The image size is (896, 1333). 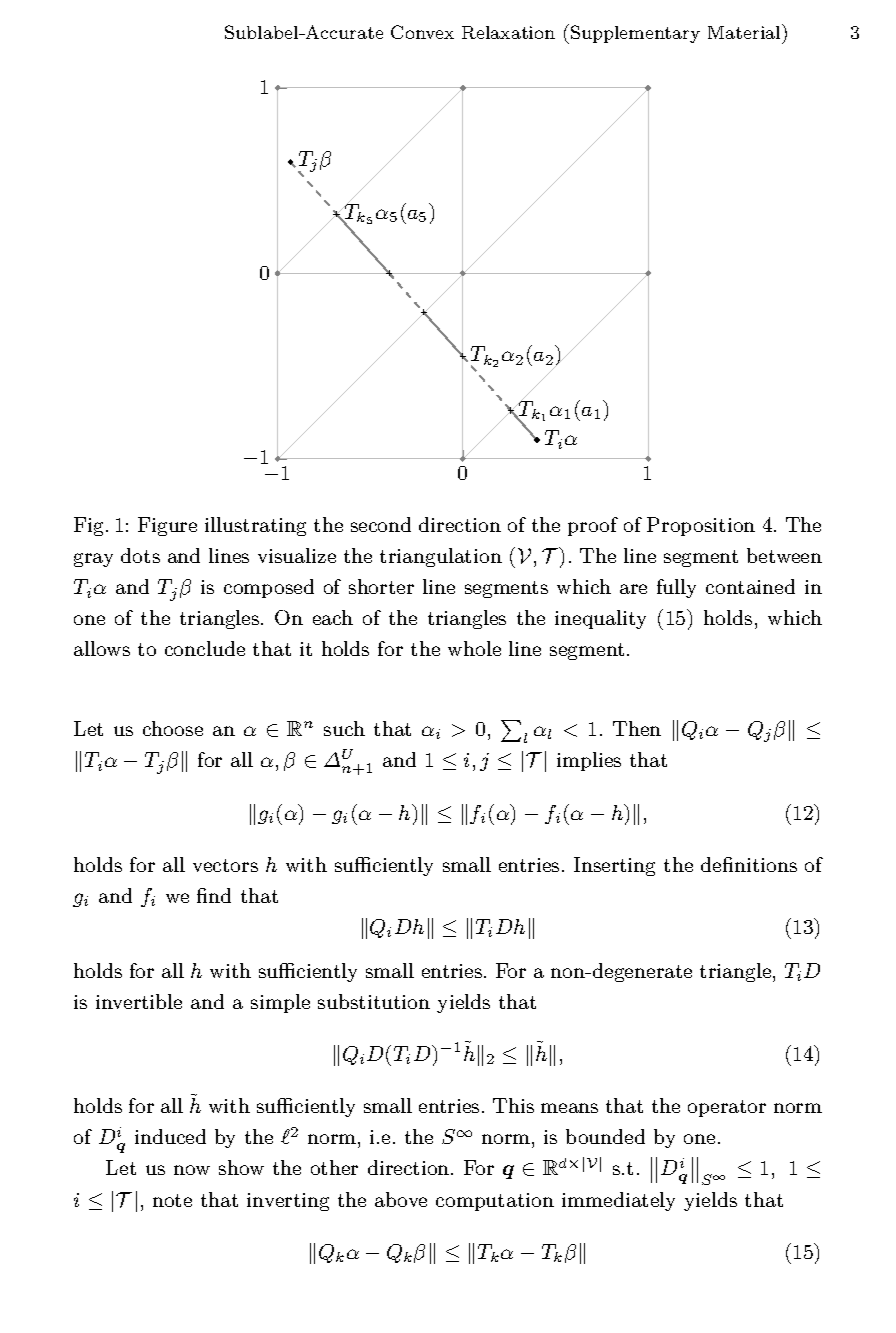 What do you see at coordinates (381, 524) in the document?
I see `second` at bounding box center [381, 524].
